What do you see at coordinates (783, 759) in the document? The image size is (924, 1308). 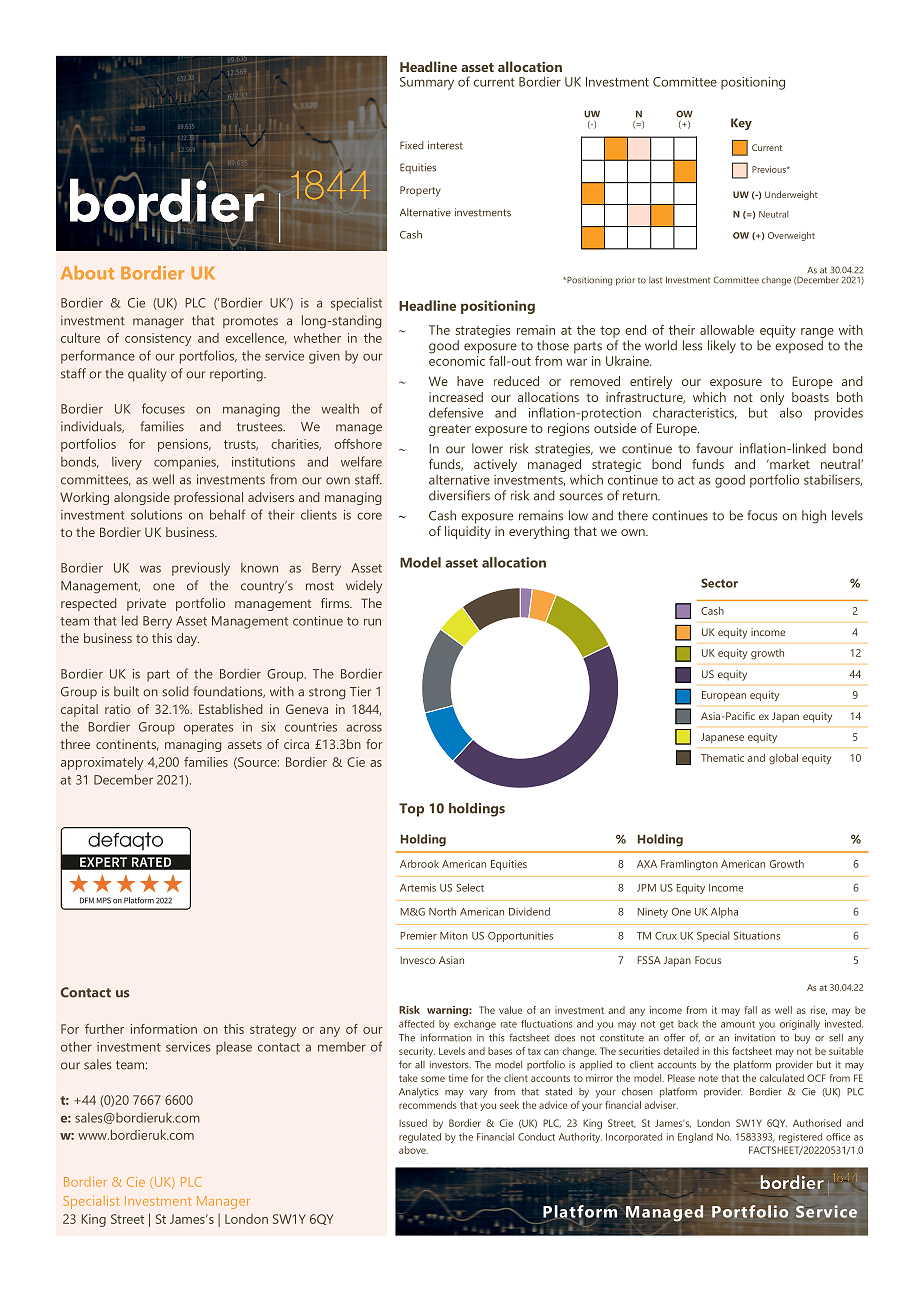 I see `global` at bounding box center [783, 759].
